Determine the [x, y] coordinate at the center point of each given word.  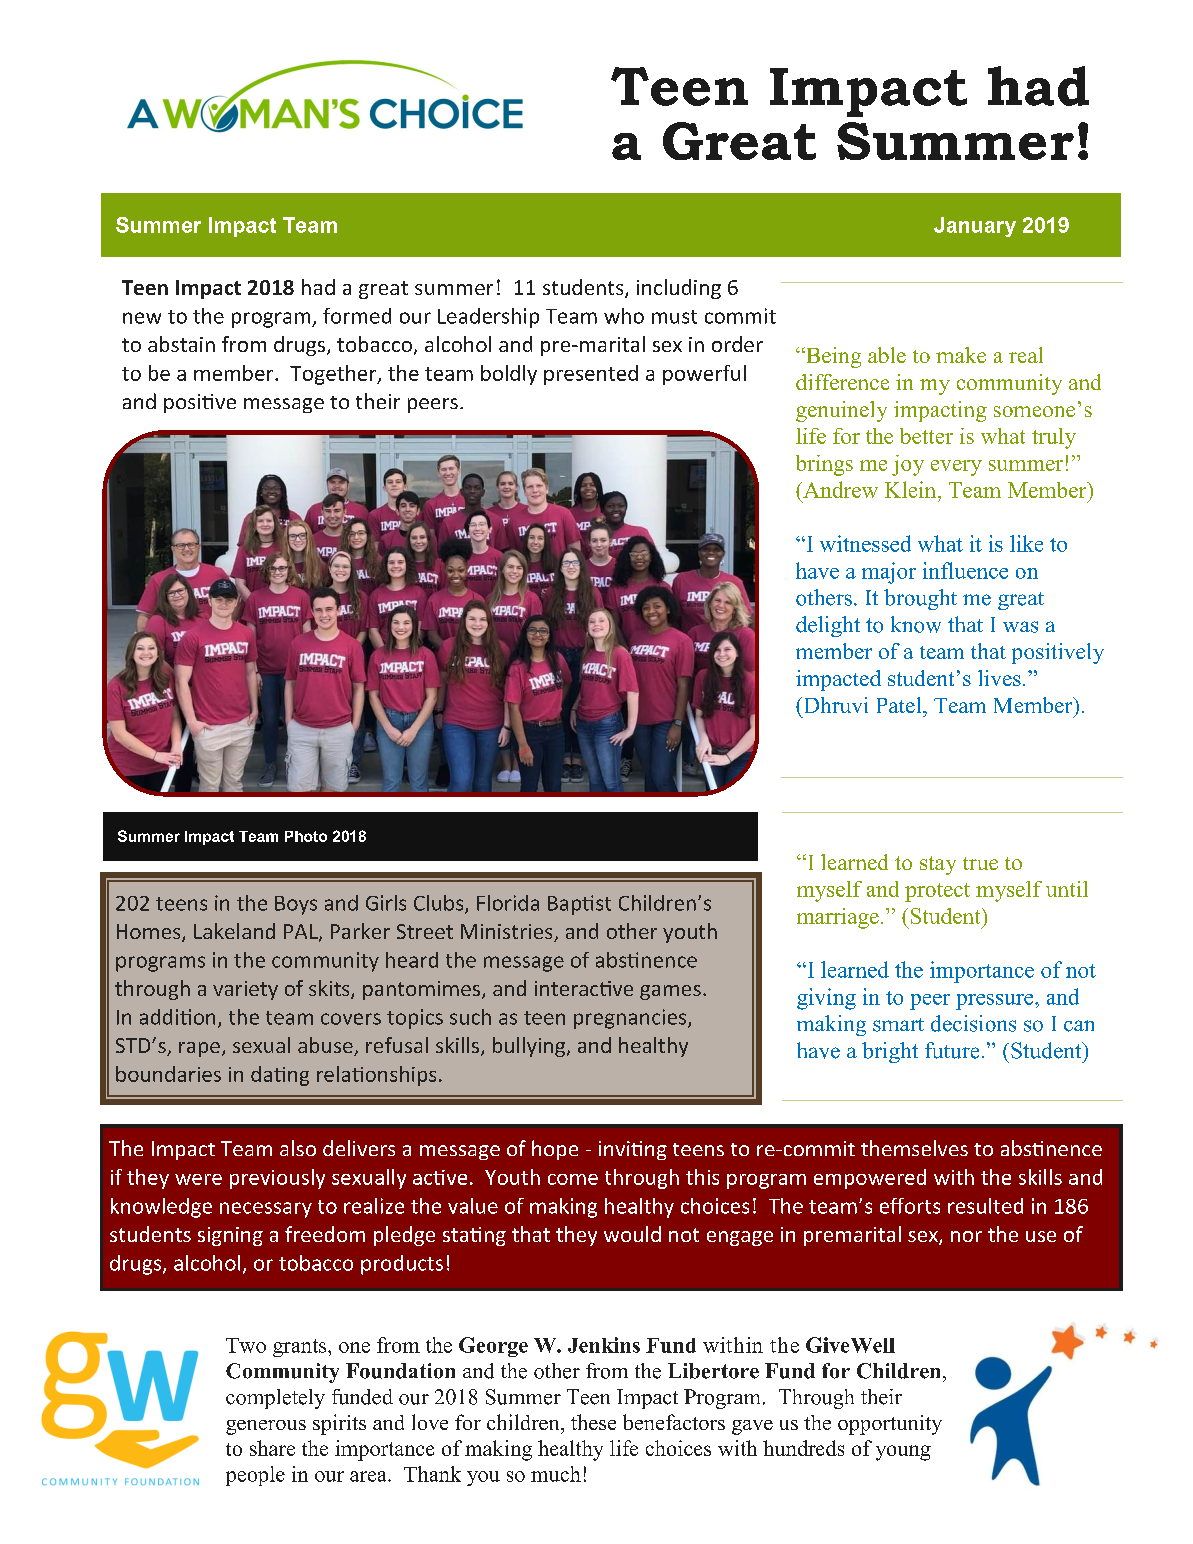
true [980, 863]
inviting [633, 1150]
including [679, 289]
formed [357, 316]
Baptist [579, 905]
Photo [306, 836]
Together [334, 375]
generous [266, 1427]
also [298, 1148]
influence [965, 570]
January [975, 227]
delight [828, 626]
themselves [914, 1148]
